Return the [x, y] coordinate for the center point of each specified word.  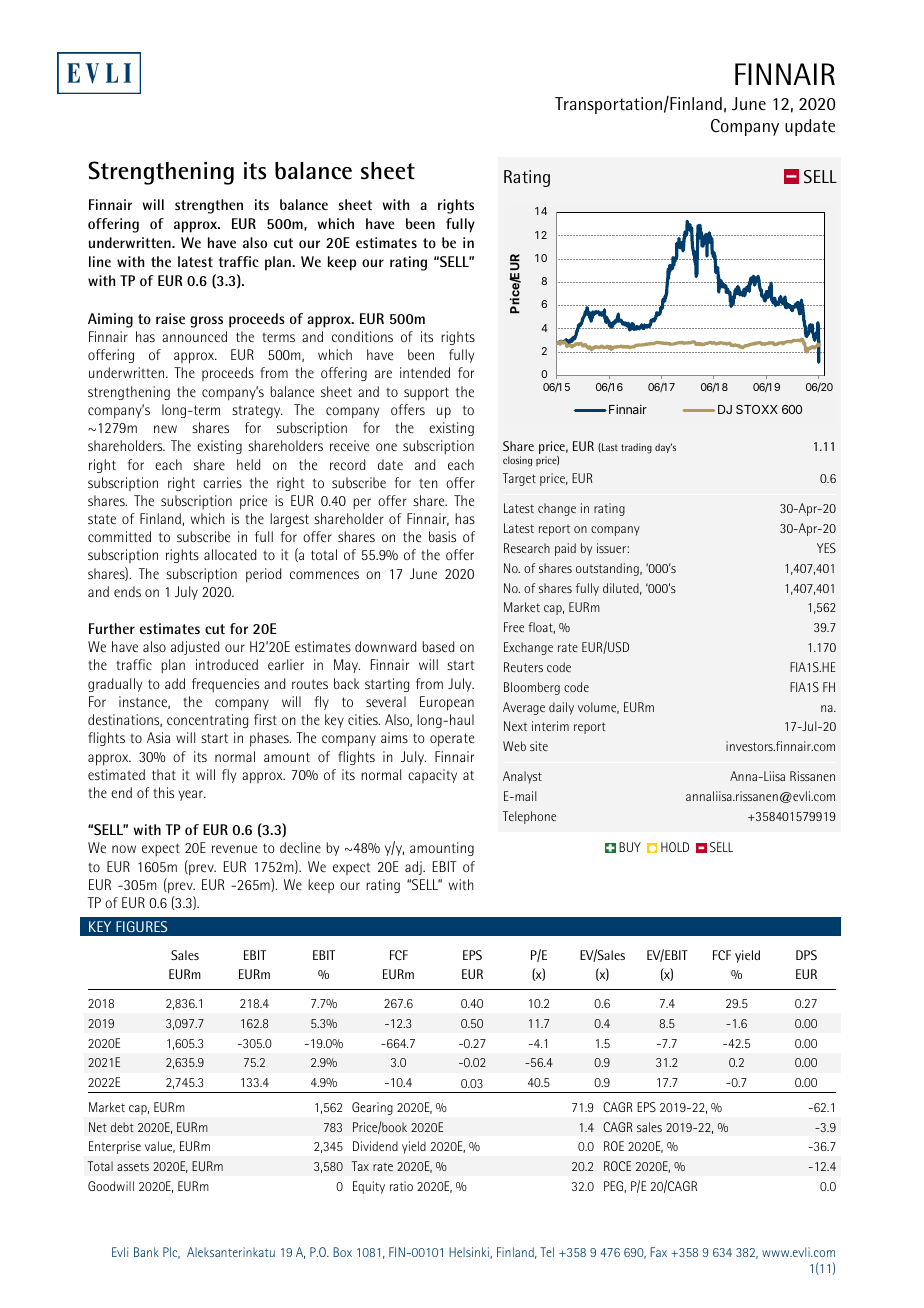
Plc [171, 1253]
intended [425, 372]
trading [636, 448]
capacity [432, 776]
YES [826, 548]
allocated [230, 554]
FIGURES [141, 926]
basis [442, 536]
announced [194, 336]
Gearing [372, 1108]
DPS [806, 955]
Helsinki [469, 1252]
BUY [630, 847]
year [191, 795]
